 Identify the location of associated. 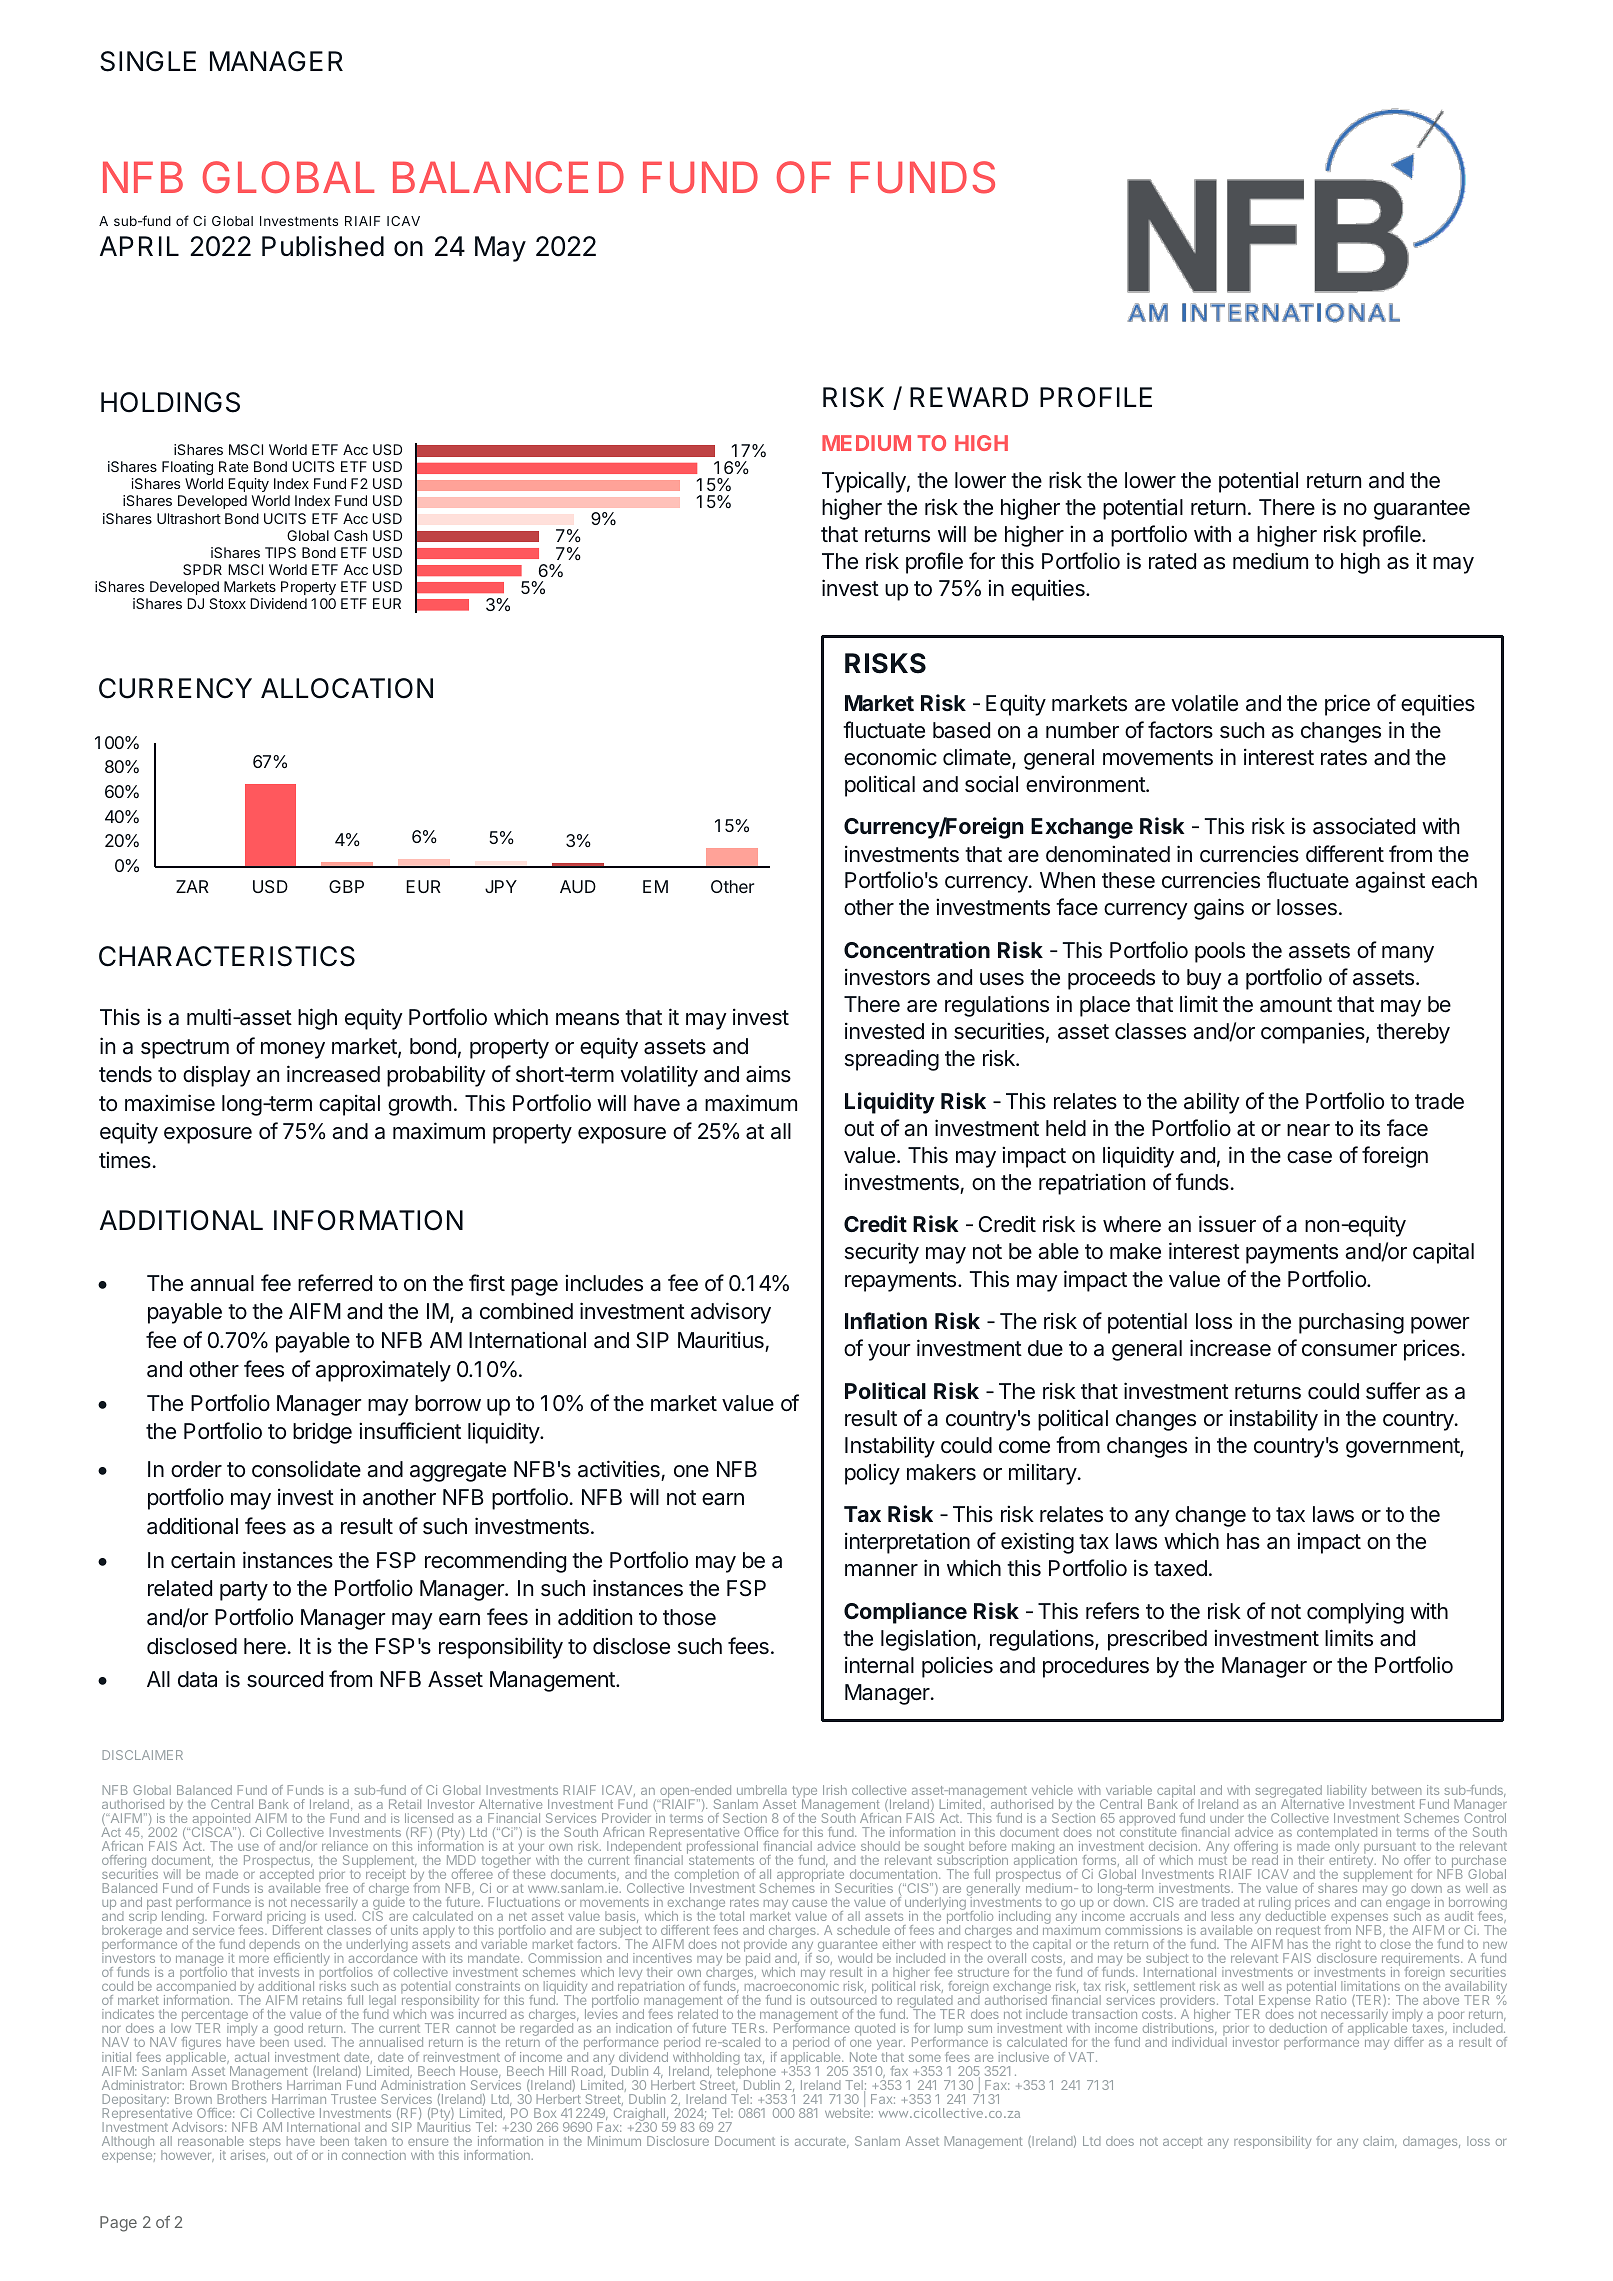
(1364, 826).
